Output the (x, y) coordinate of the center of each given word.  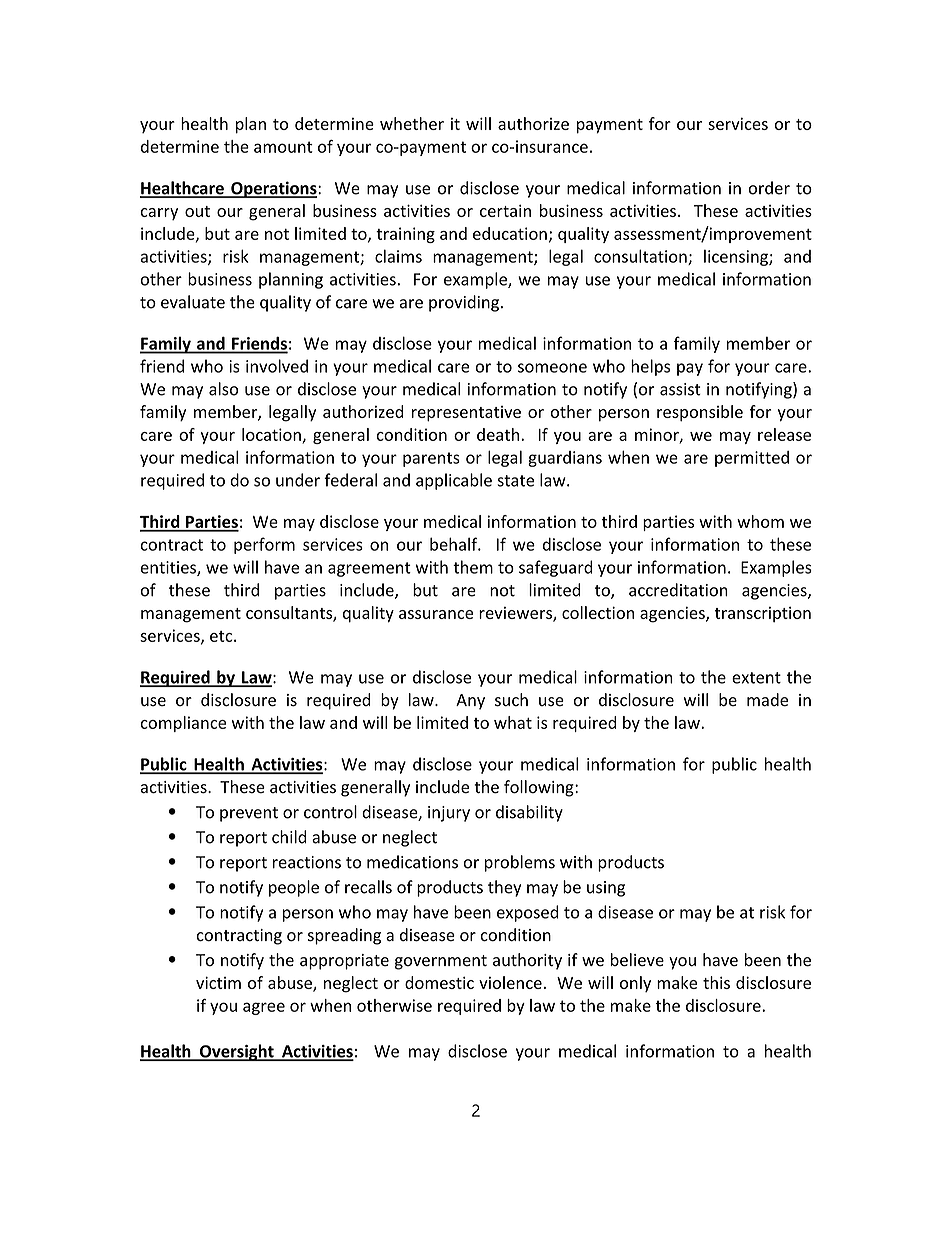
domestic (439, 982)
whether (412, 123)
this (716, 982)
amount (283, 147)
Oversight (237, 1052)
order (769, 188)
